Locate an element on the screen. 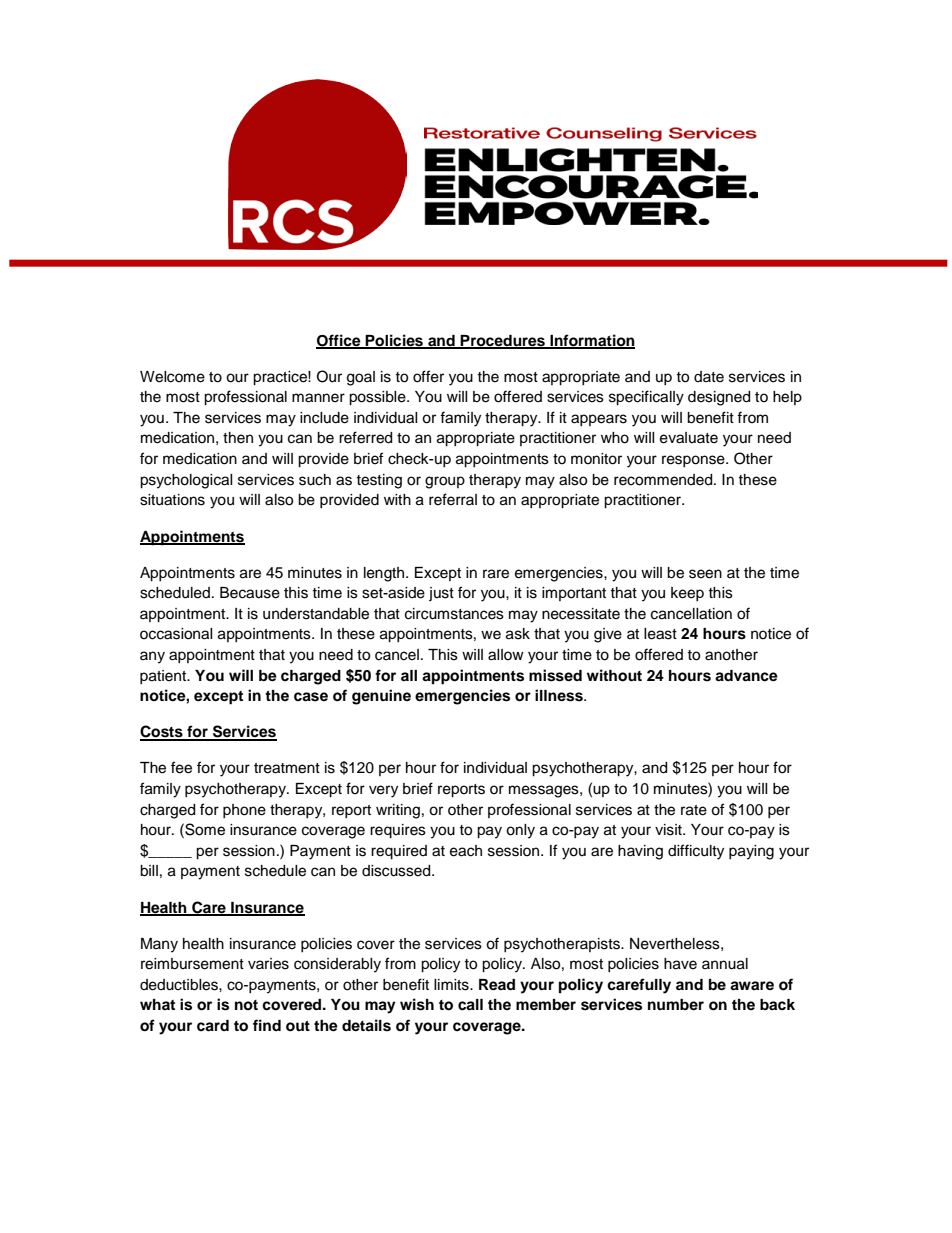 The width and height of the screenshot is (952, 1233). Procedures is located at coordinates (503, 341).
